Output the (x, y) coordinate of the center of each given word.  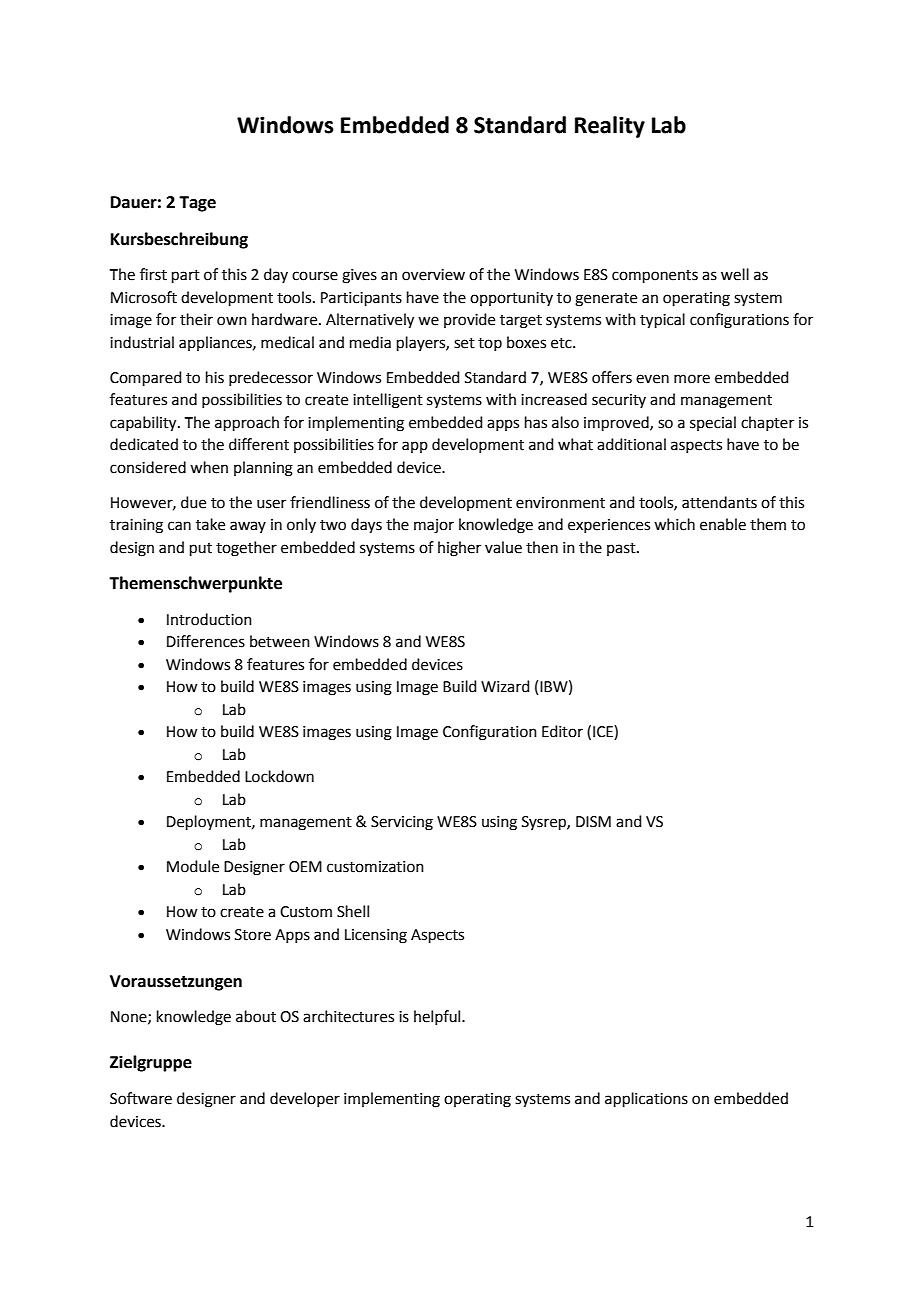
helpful (438, 1017)
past (622, 549)
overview (433, 275)
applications (646, 1099)
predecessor (271, 378)
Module (193, 866)
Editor (562, 731)
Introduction (209, 619)
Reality (610, 127)
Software (141, 1098)
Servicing (402, 823)
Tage (197, 204)
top (490, 344)
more (692, 379)
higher (459, 549)
